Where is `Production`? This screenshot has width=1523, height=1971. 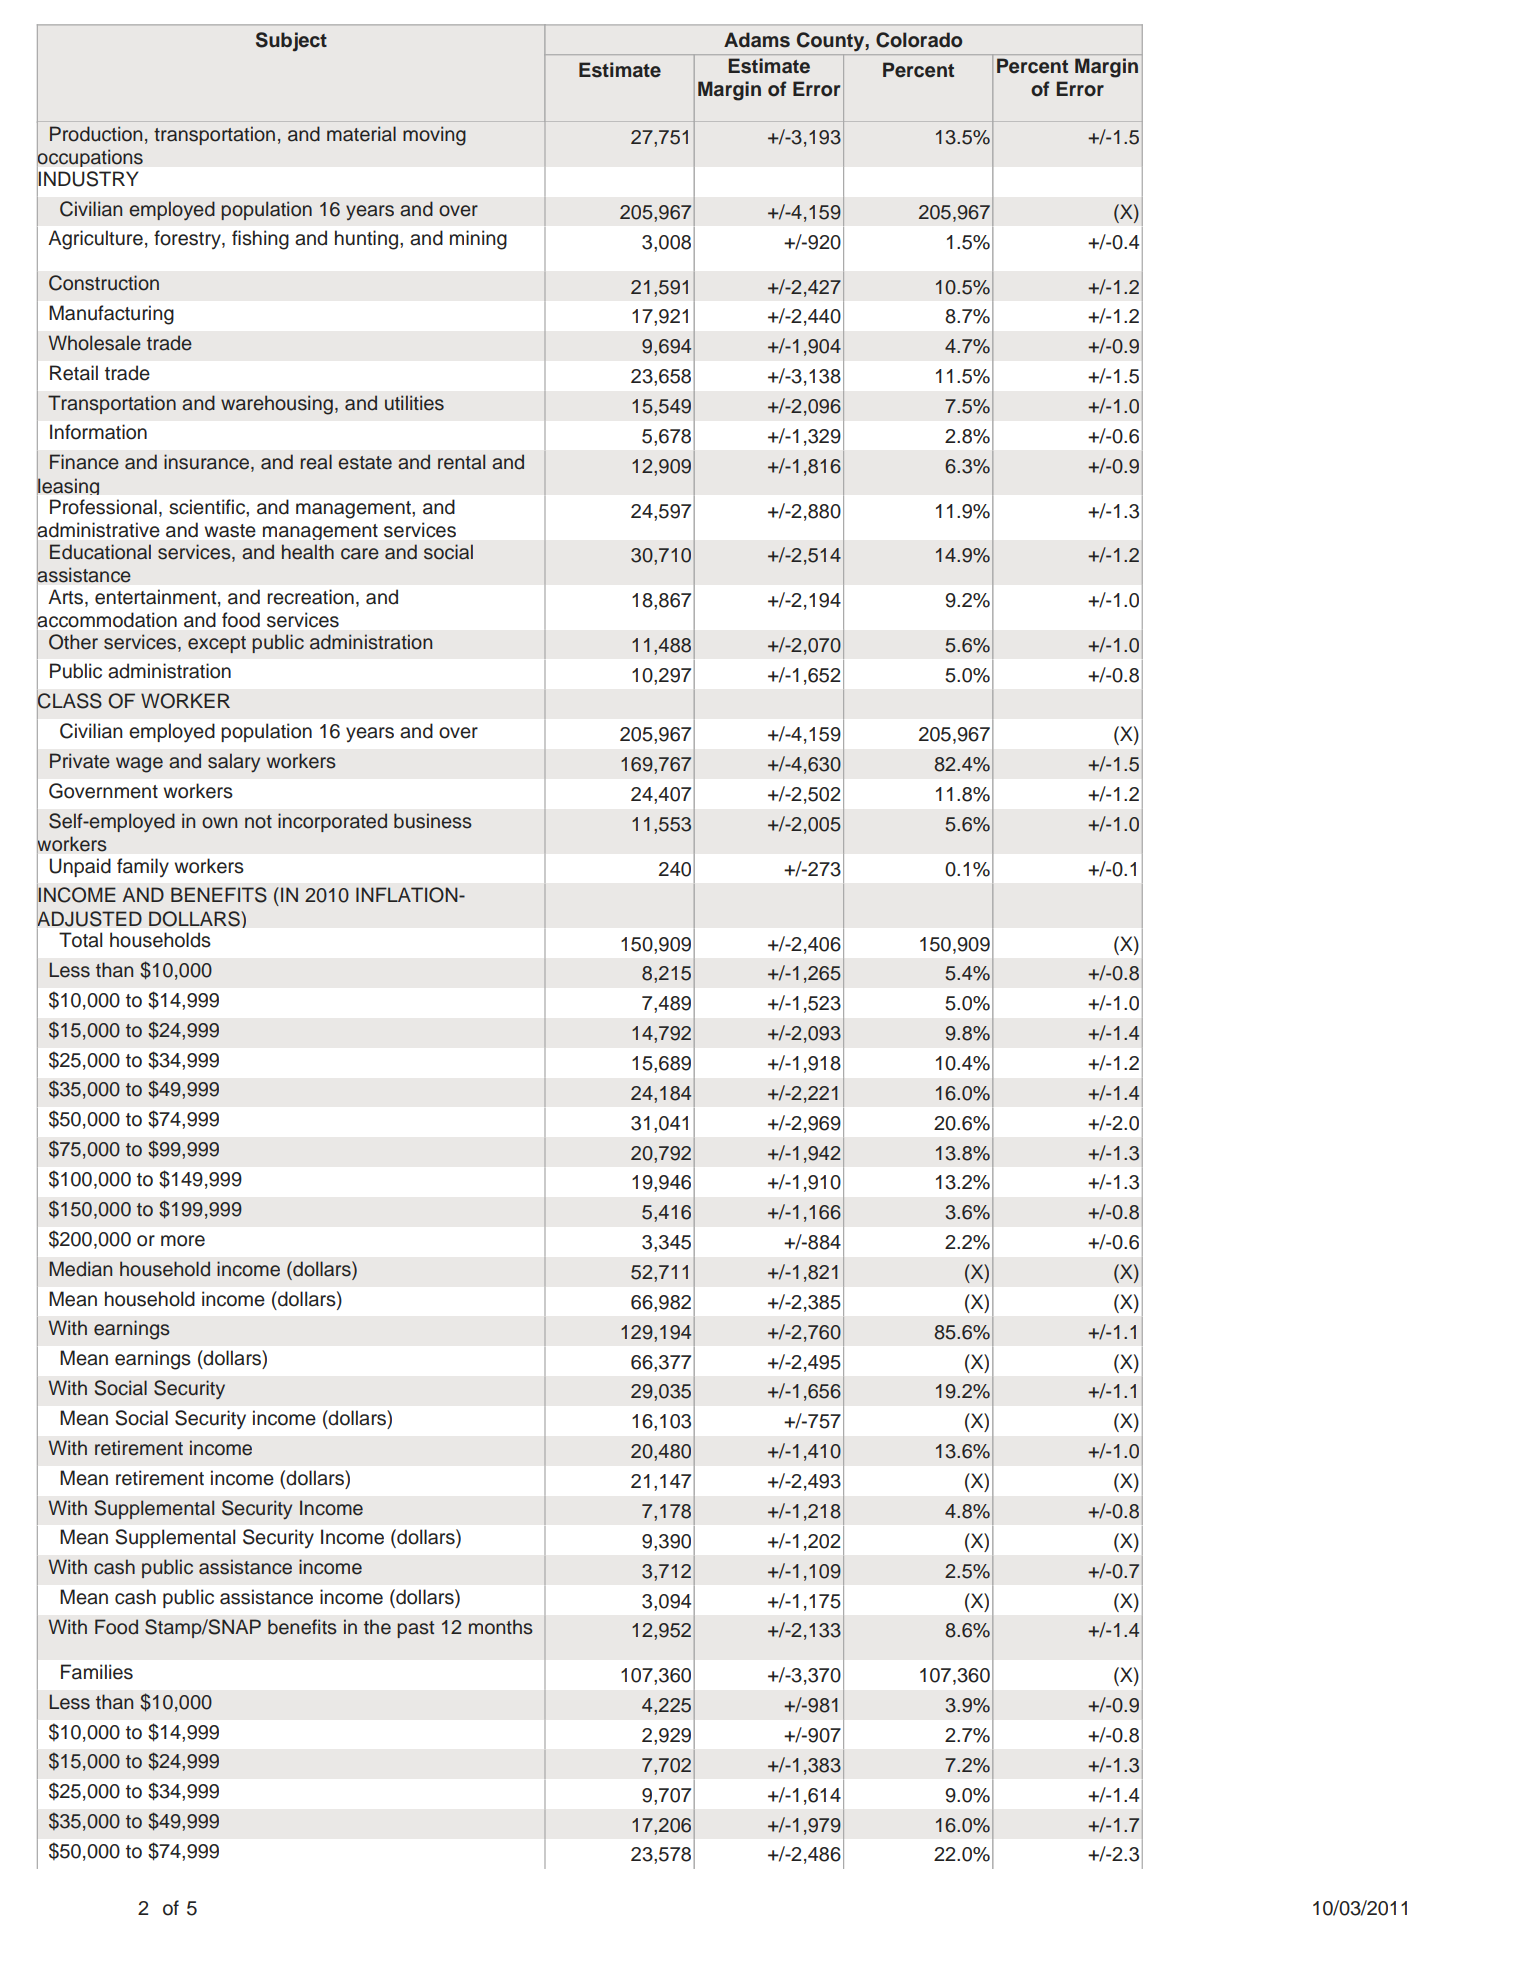 Production is located at coordinates (96, 134).
